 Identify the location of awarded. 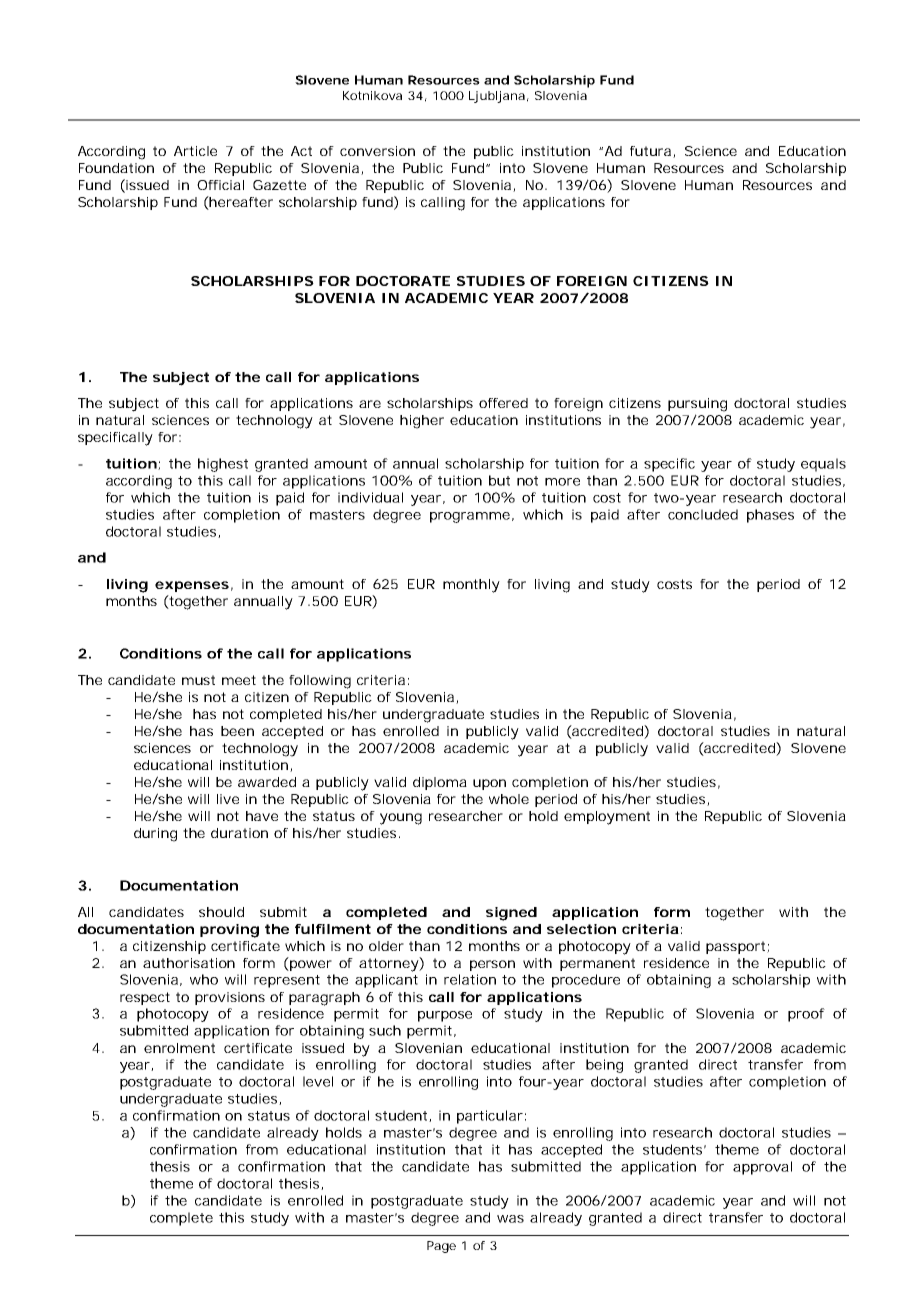
(267, 782).
